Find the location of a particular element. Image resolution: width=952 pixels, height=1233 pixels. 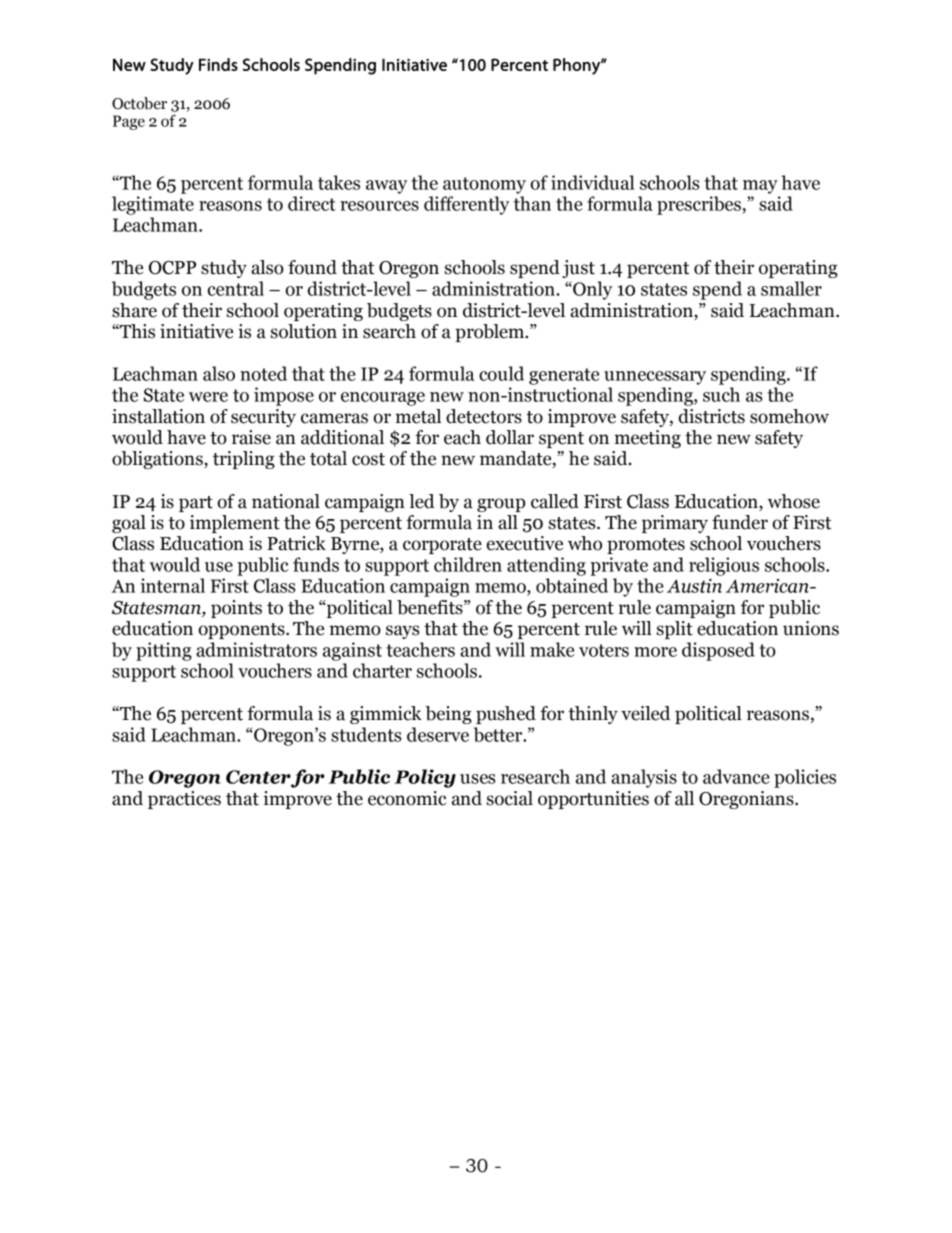

uses is located at coordinates (477, 779).
